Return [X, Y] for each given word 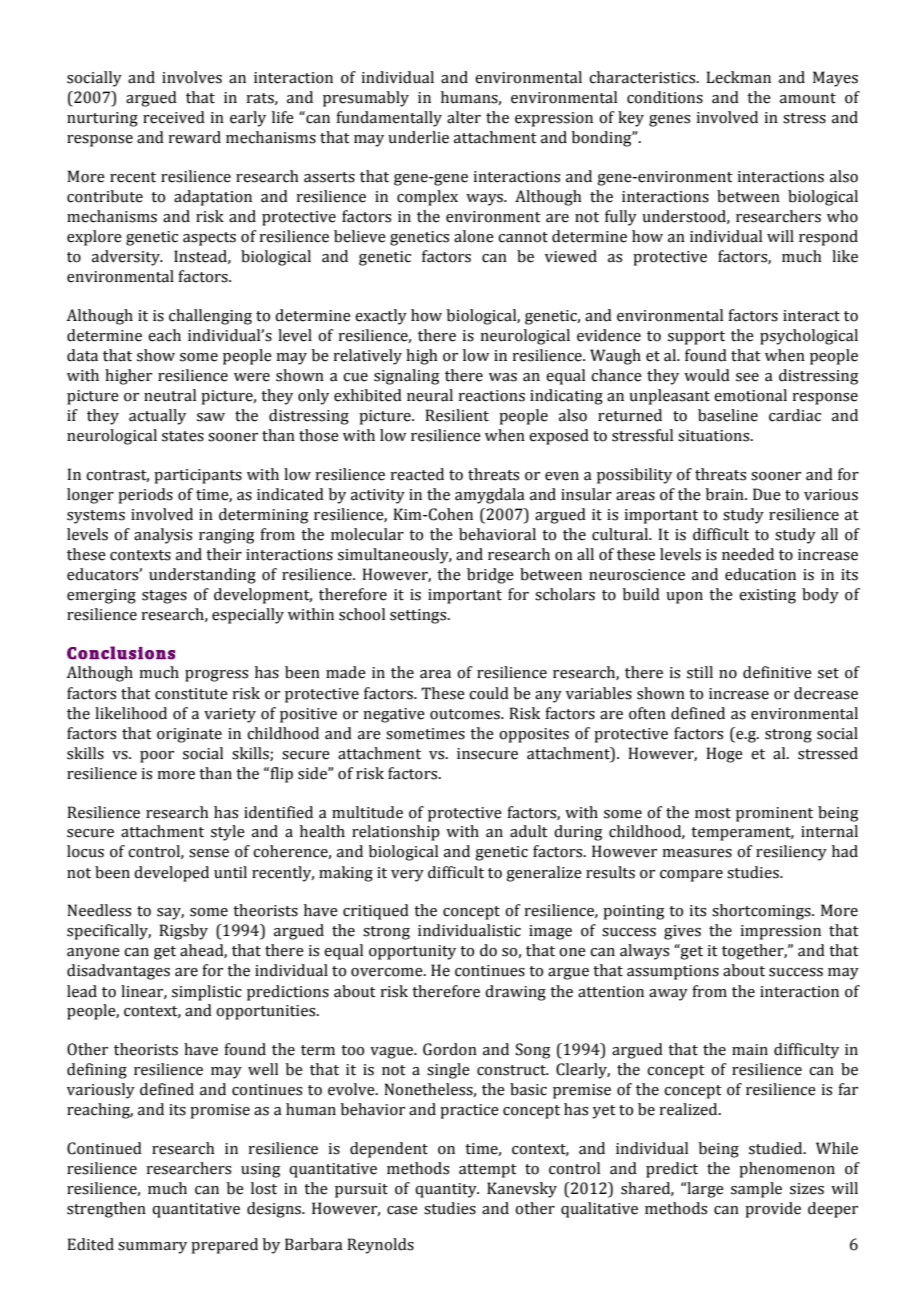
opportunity [412, 952]
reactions [492, 396]
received [174, 117]
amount [808, 98]
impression [780, 932]
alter [464, 117]
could [489, 693]
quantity [447, 1190]
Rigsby [183, 932]
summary [152, 1248]
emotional [750, 395]
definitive [777, 672]
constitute [191, 694]
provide [773, 1210]
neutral [170, 395]
